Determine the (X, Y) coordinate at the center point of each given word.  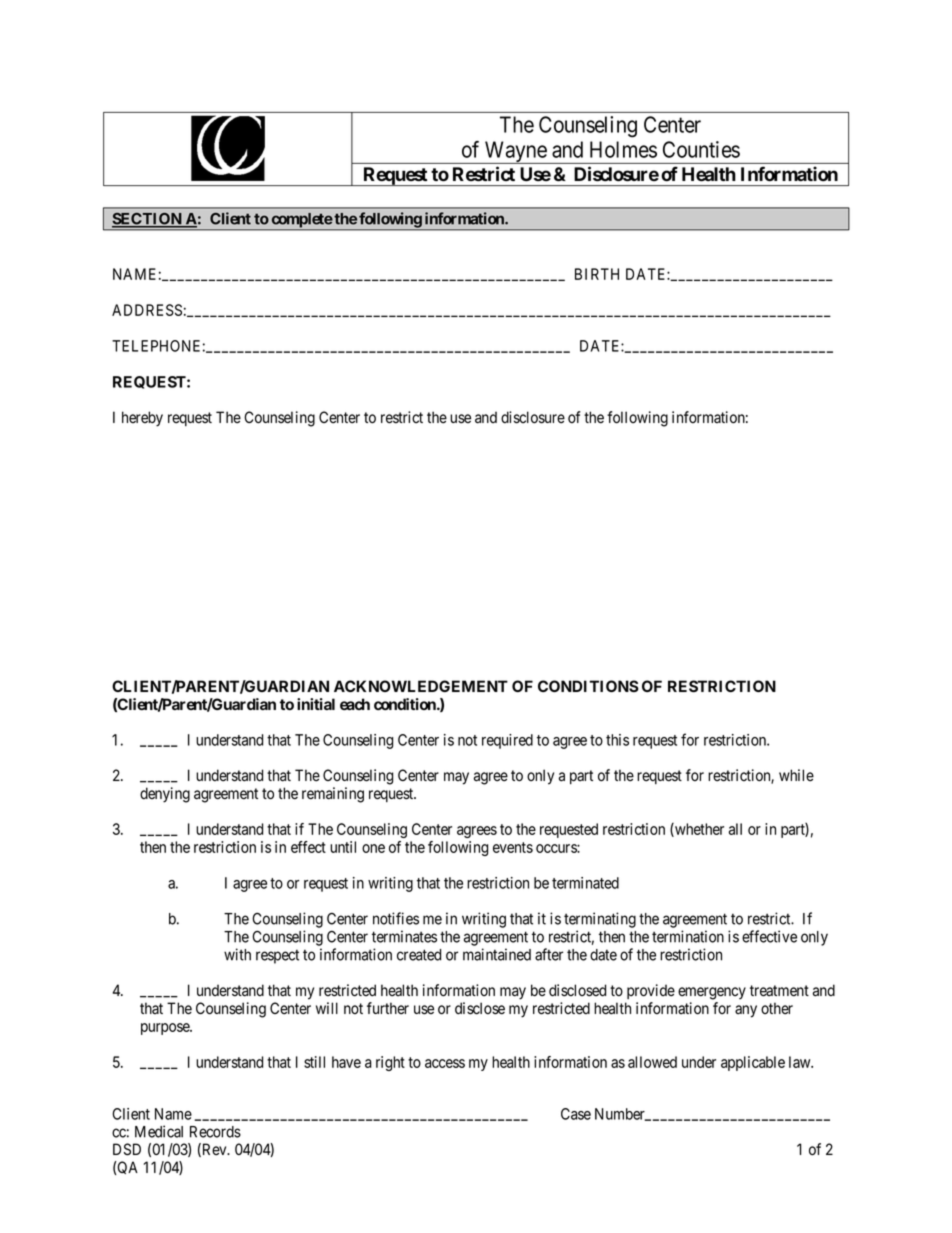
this (617, 740)
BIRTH (597, 274)
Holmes (623, 149)
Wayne (515, 152)
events (513, 847)
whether (698, 830)
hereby (142, 419)
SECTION (148, 220)
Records (215, 1132)
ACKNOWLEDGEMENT (421, 686)
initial (316, 704)
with (237, 954)
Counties (701, 149)
